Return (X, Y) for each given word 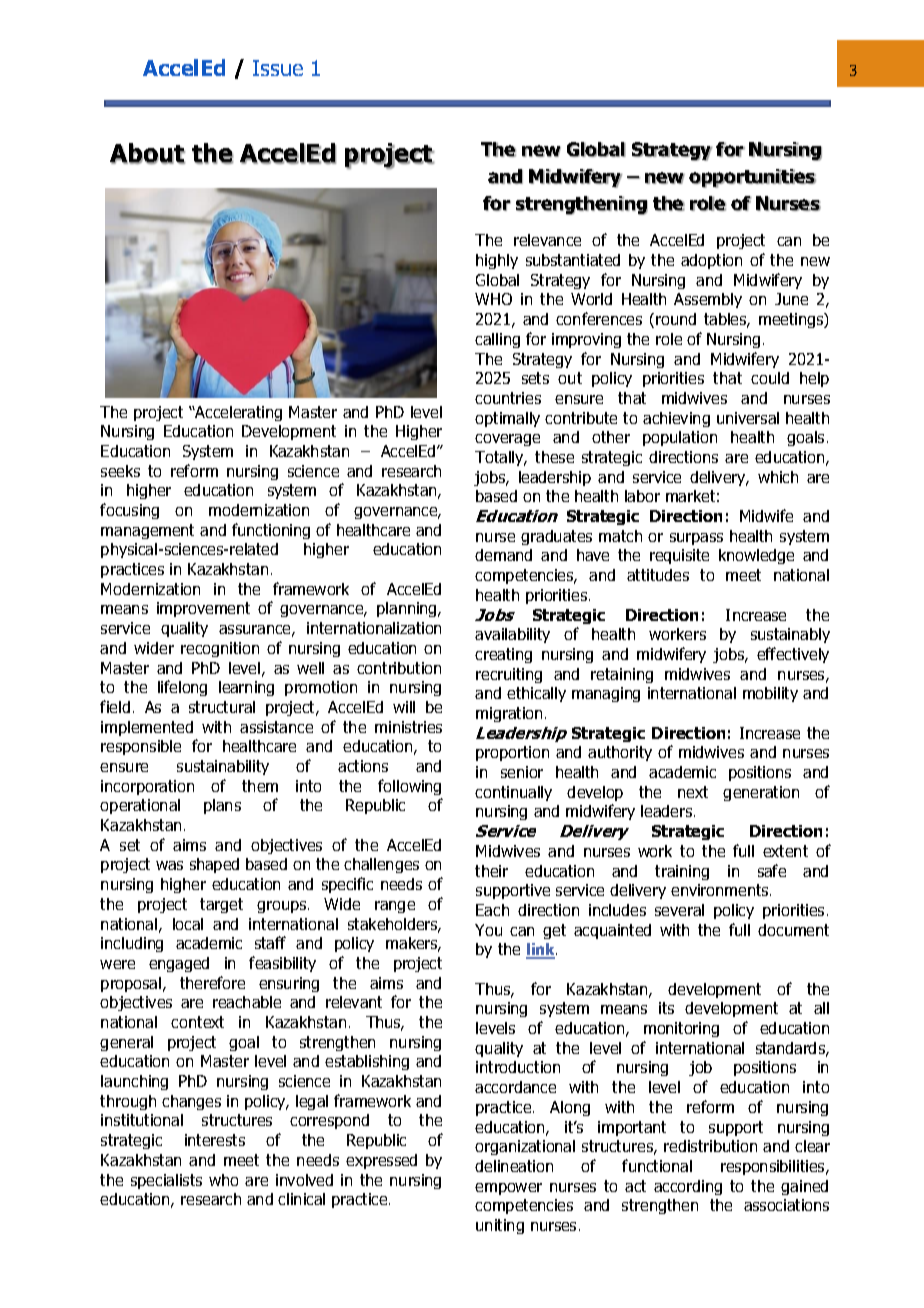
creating (503, 655)
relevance (547, 240)
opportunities (752, 178)
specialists (166, 1181)
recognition (220, 649)
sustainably (790, 635)
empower (508, 1189)
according (688, 1187)
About (147, 154)
